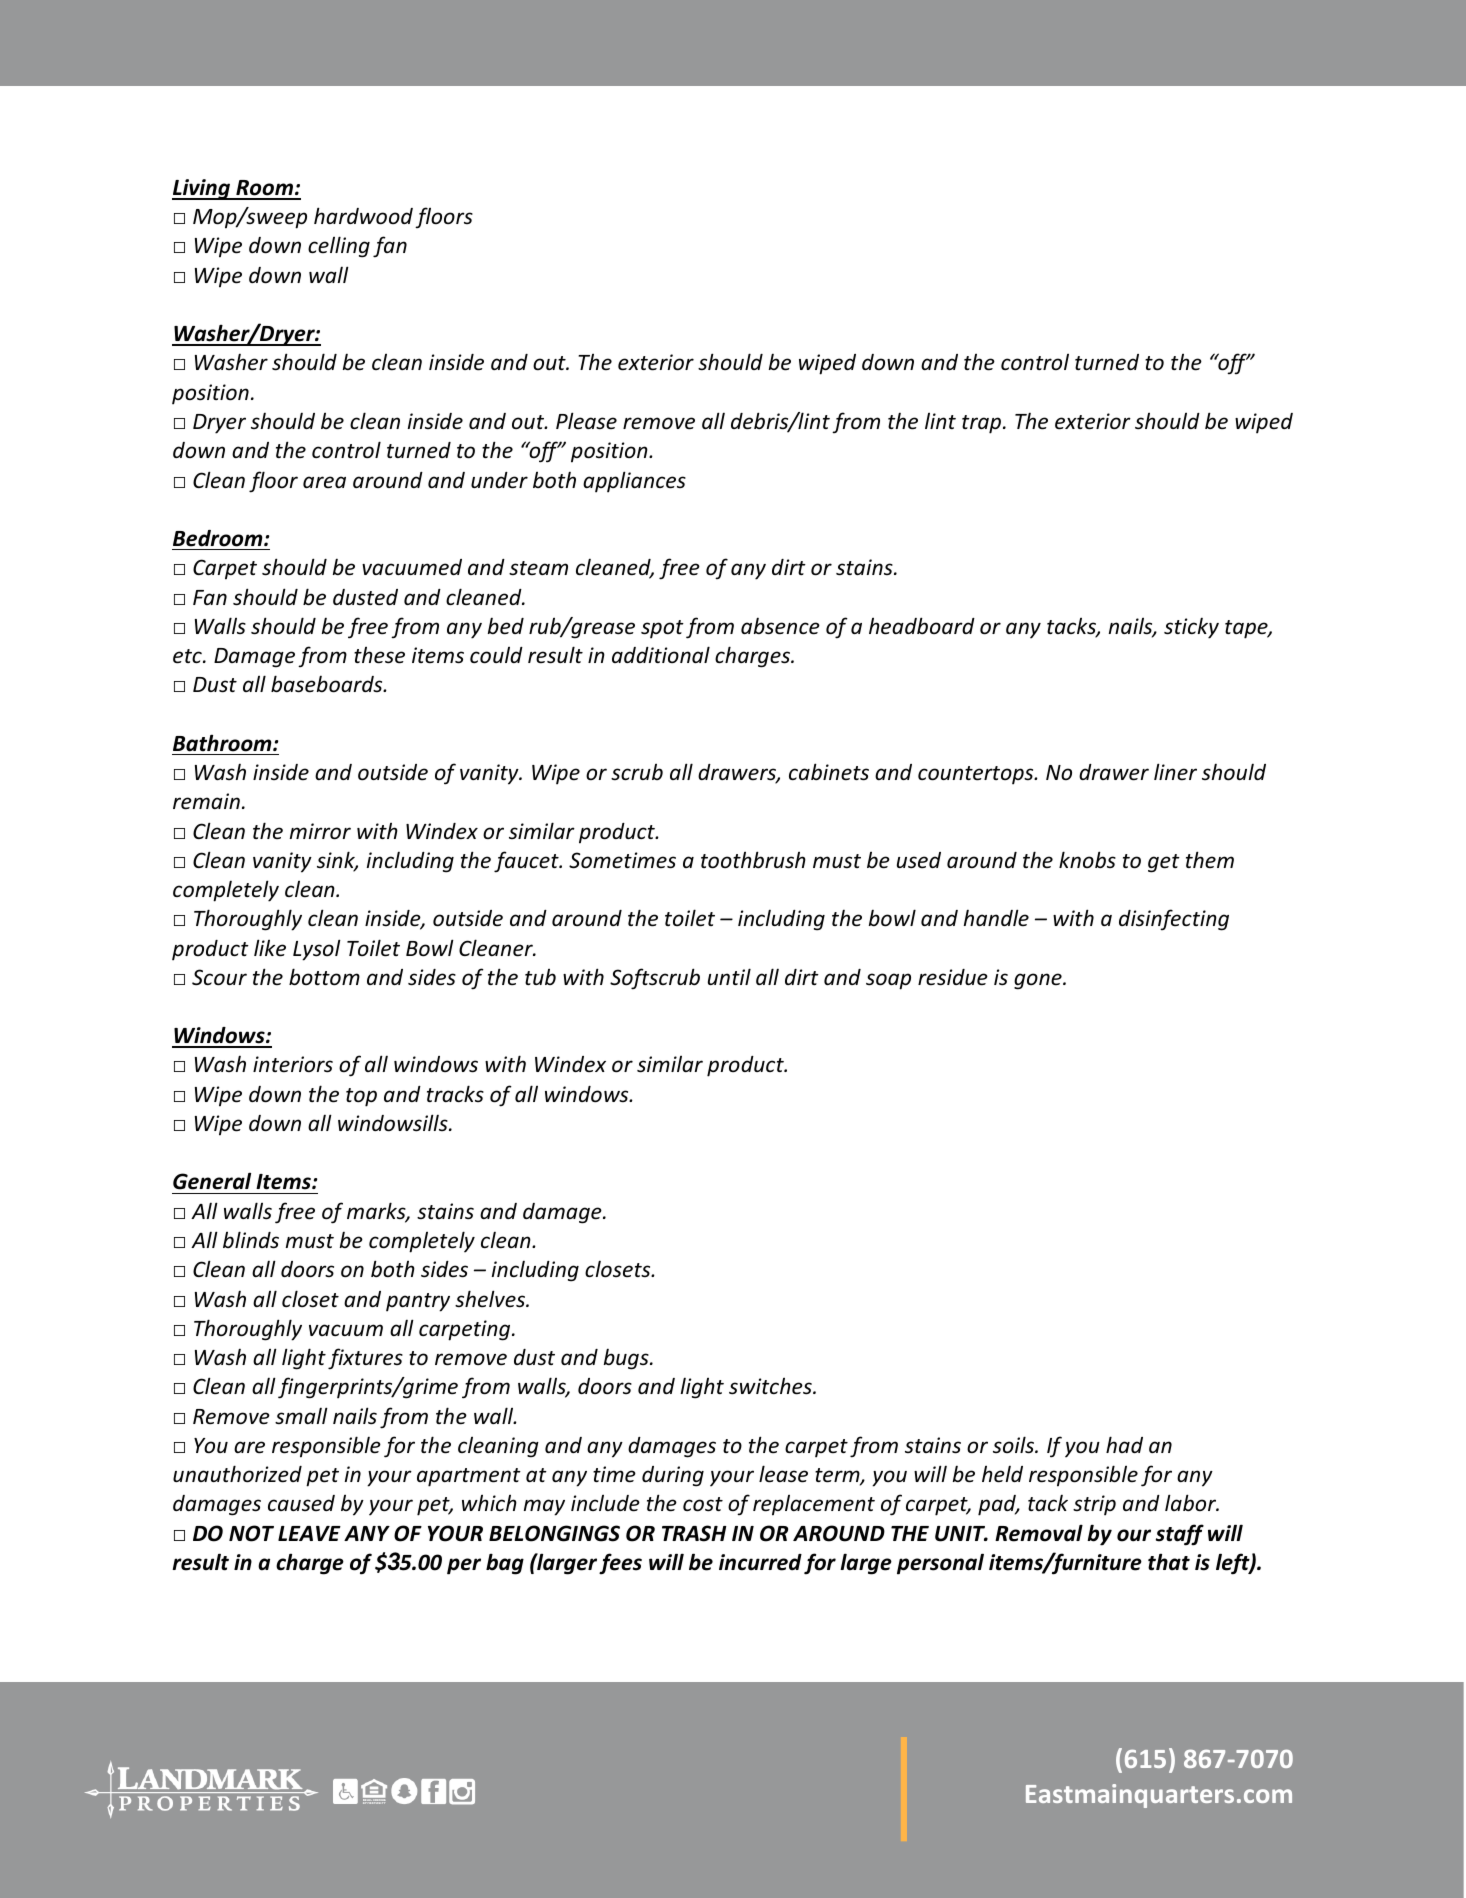 The width and height of the screenshot is (1466, 1898). Describe the element at coordinates (983, 424) in the screenshot. I see `trap` at that location.
